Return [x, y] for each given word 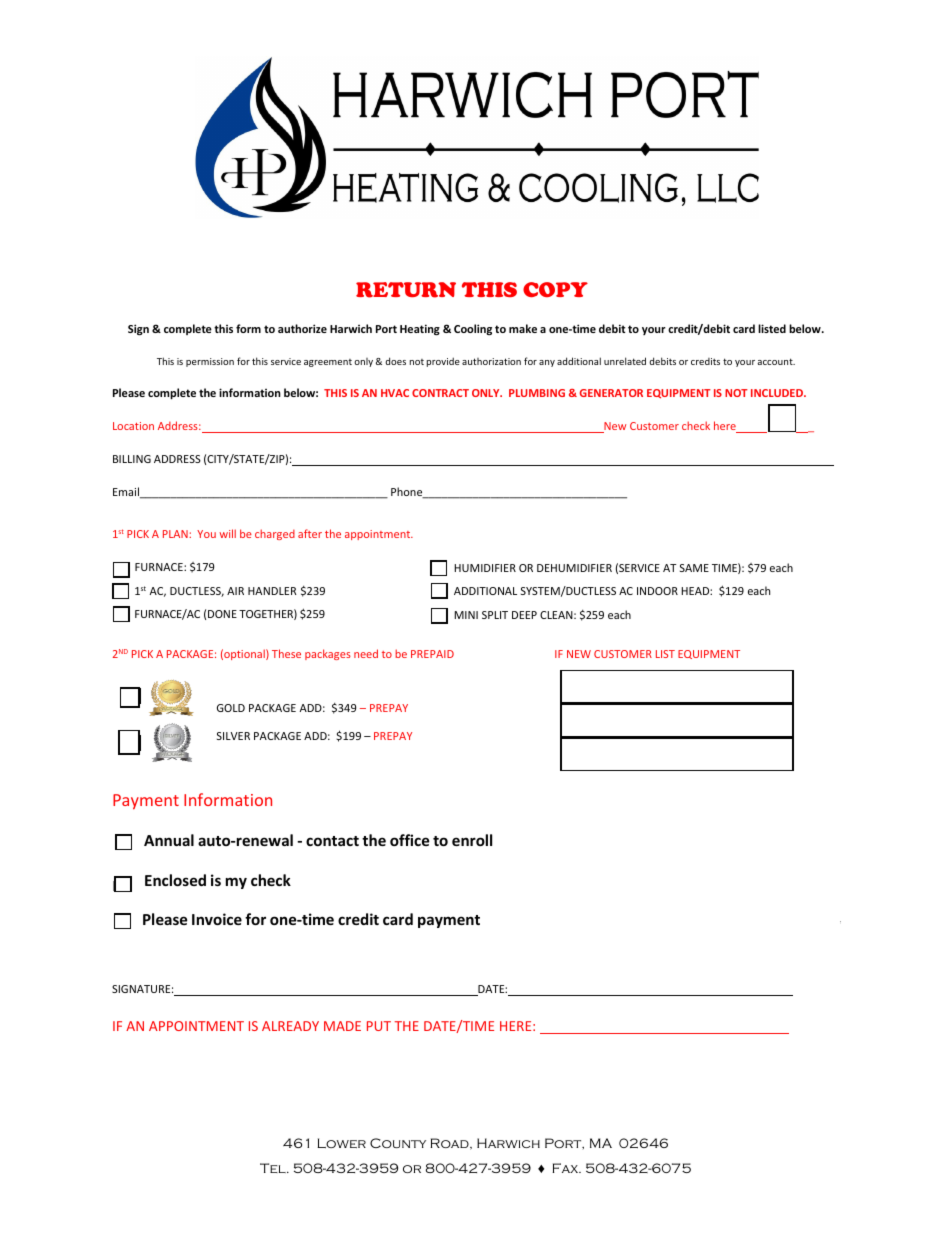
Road [450, 1144]
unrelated [625, 361]
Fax [566, 1168]
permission [210, 362]
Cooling [473, 329]
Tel [274, 1168]
